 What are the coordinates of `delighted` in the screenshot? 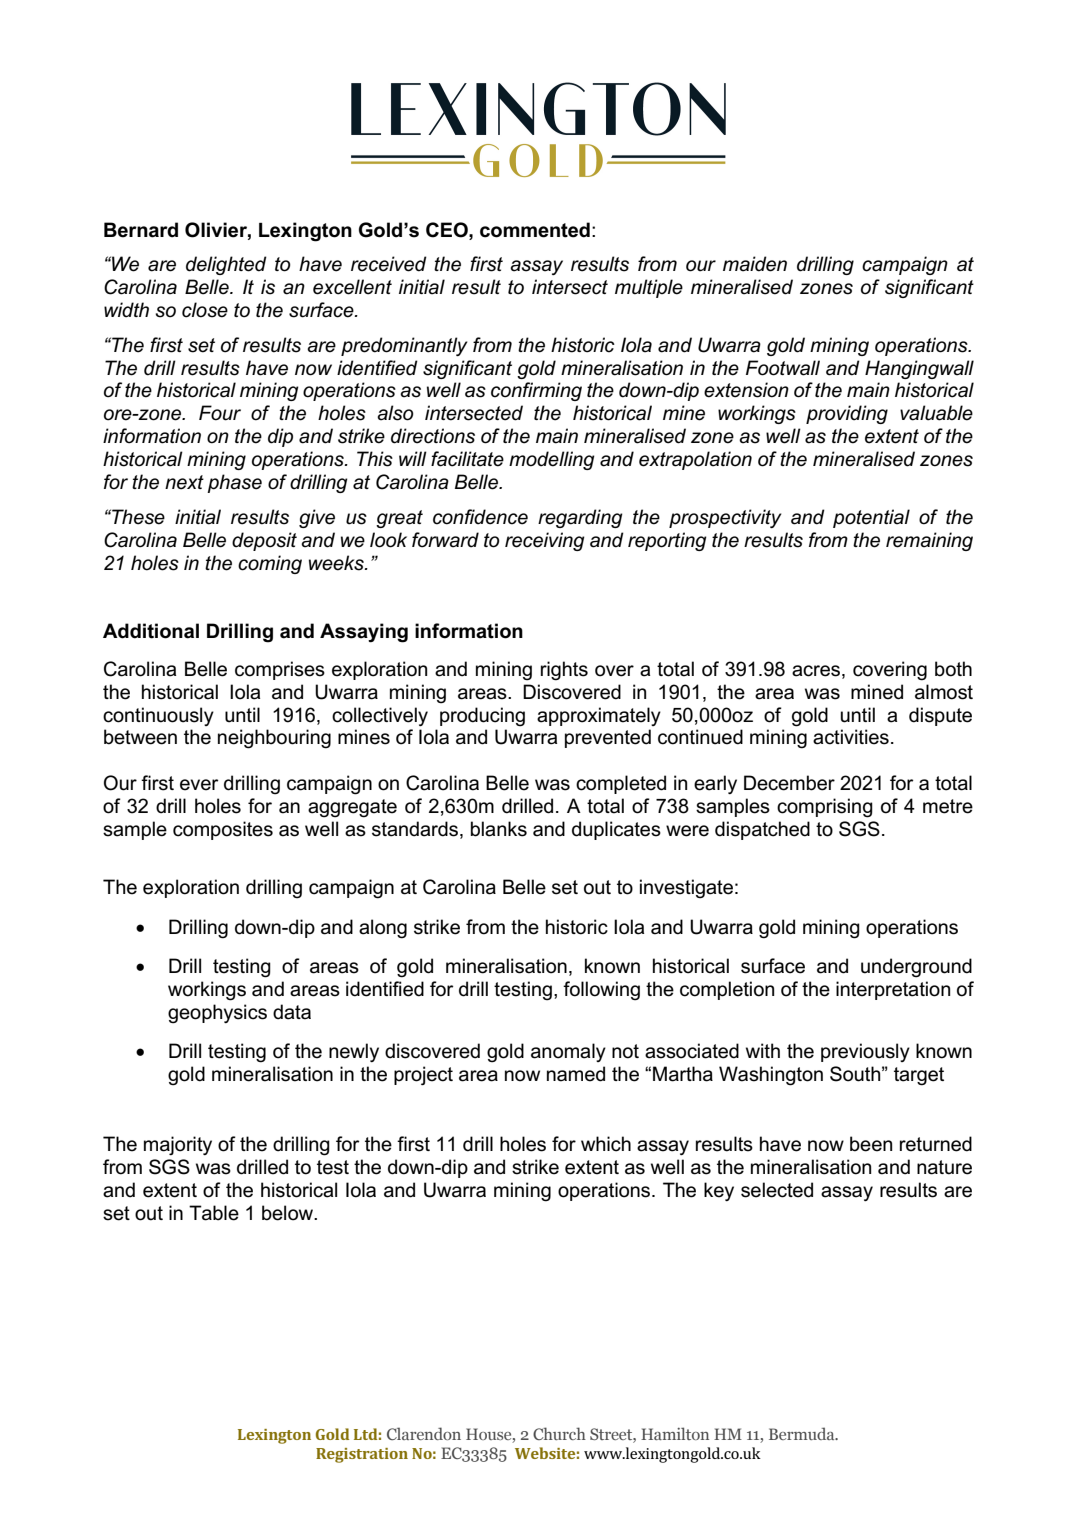 It's located at (226, 265).
